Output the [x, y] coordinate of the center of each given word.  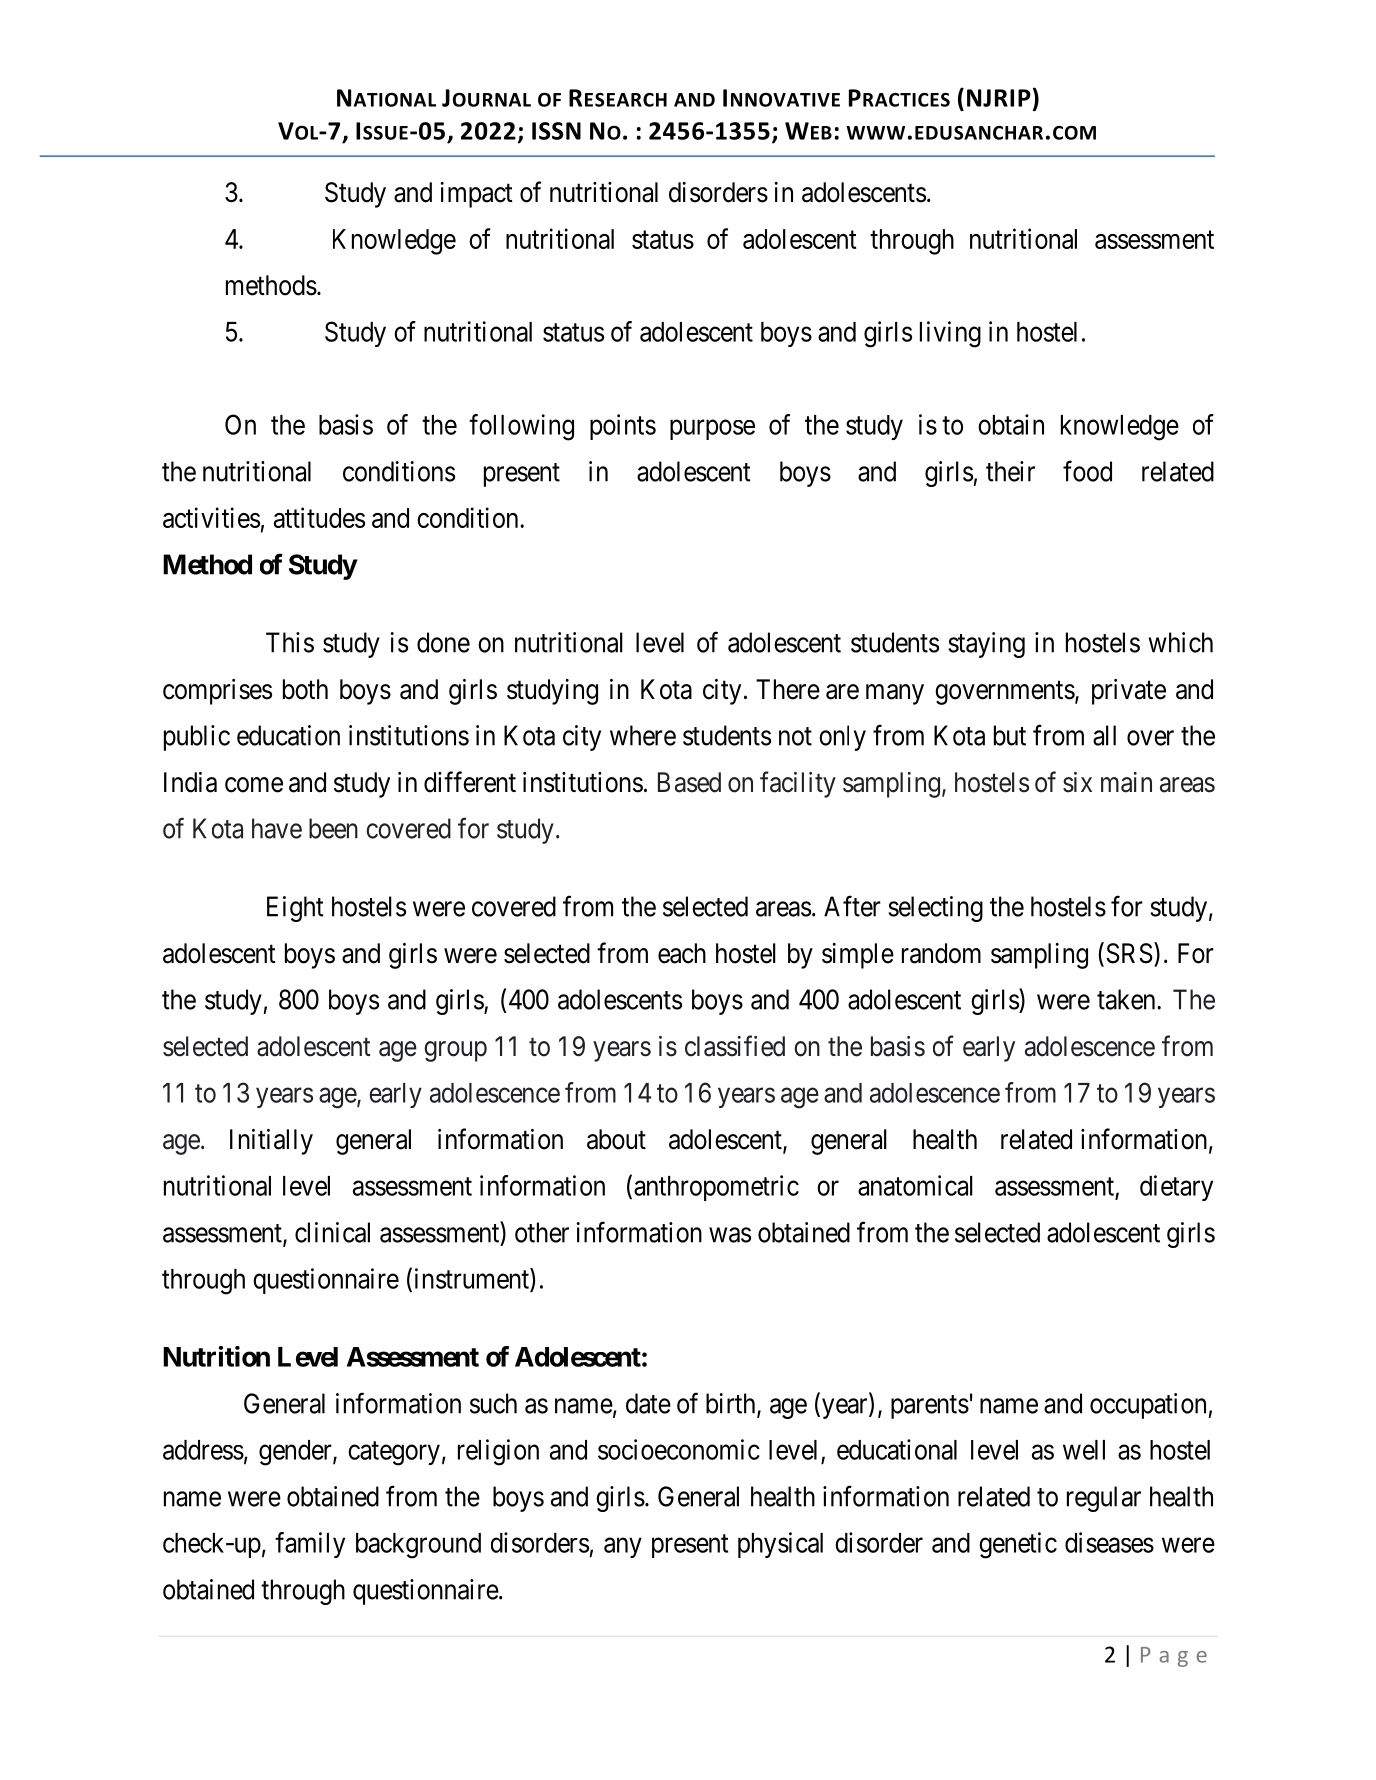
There [788, 689]
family [310, 1545]
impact [477, 195]
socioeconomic [679, 1449]
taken [1127, 999]
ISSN [556, 131]
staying [986, 645]
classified [735, 1046]
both [305, 689]
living [950, 334]
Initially [271, 1142]
